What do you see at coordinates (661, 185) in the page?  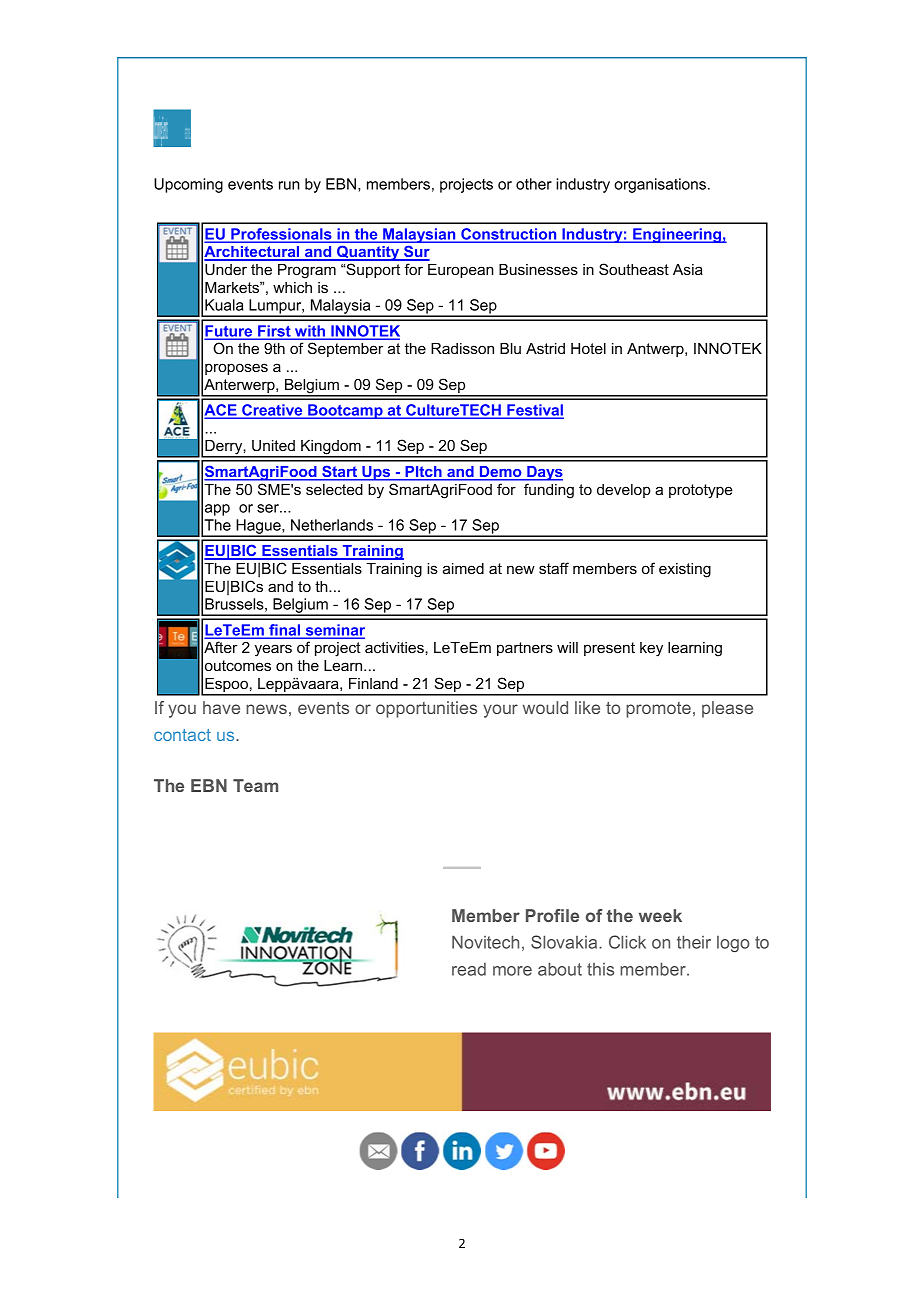 I see `organisations` at bounding box center [661, 185].
